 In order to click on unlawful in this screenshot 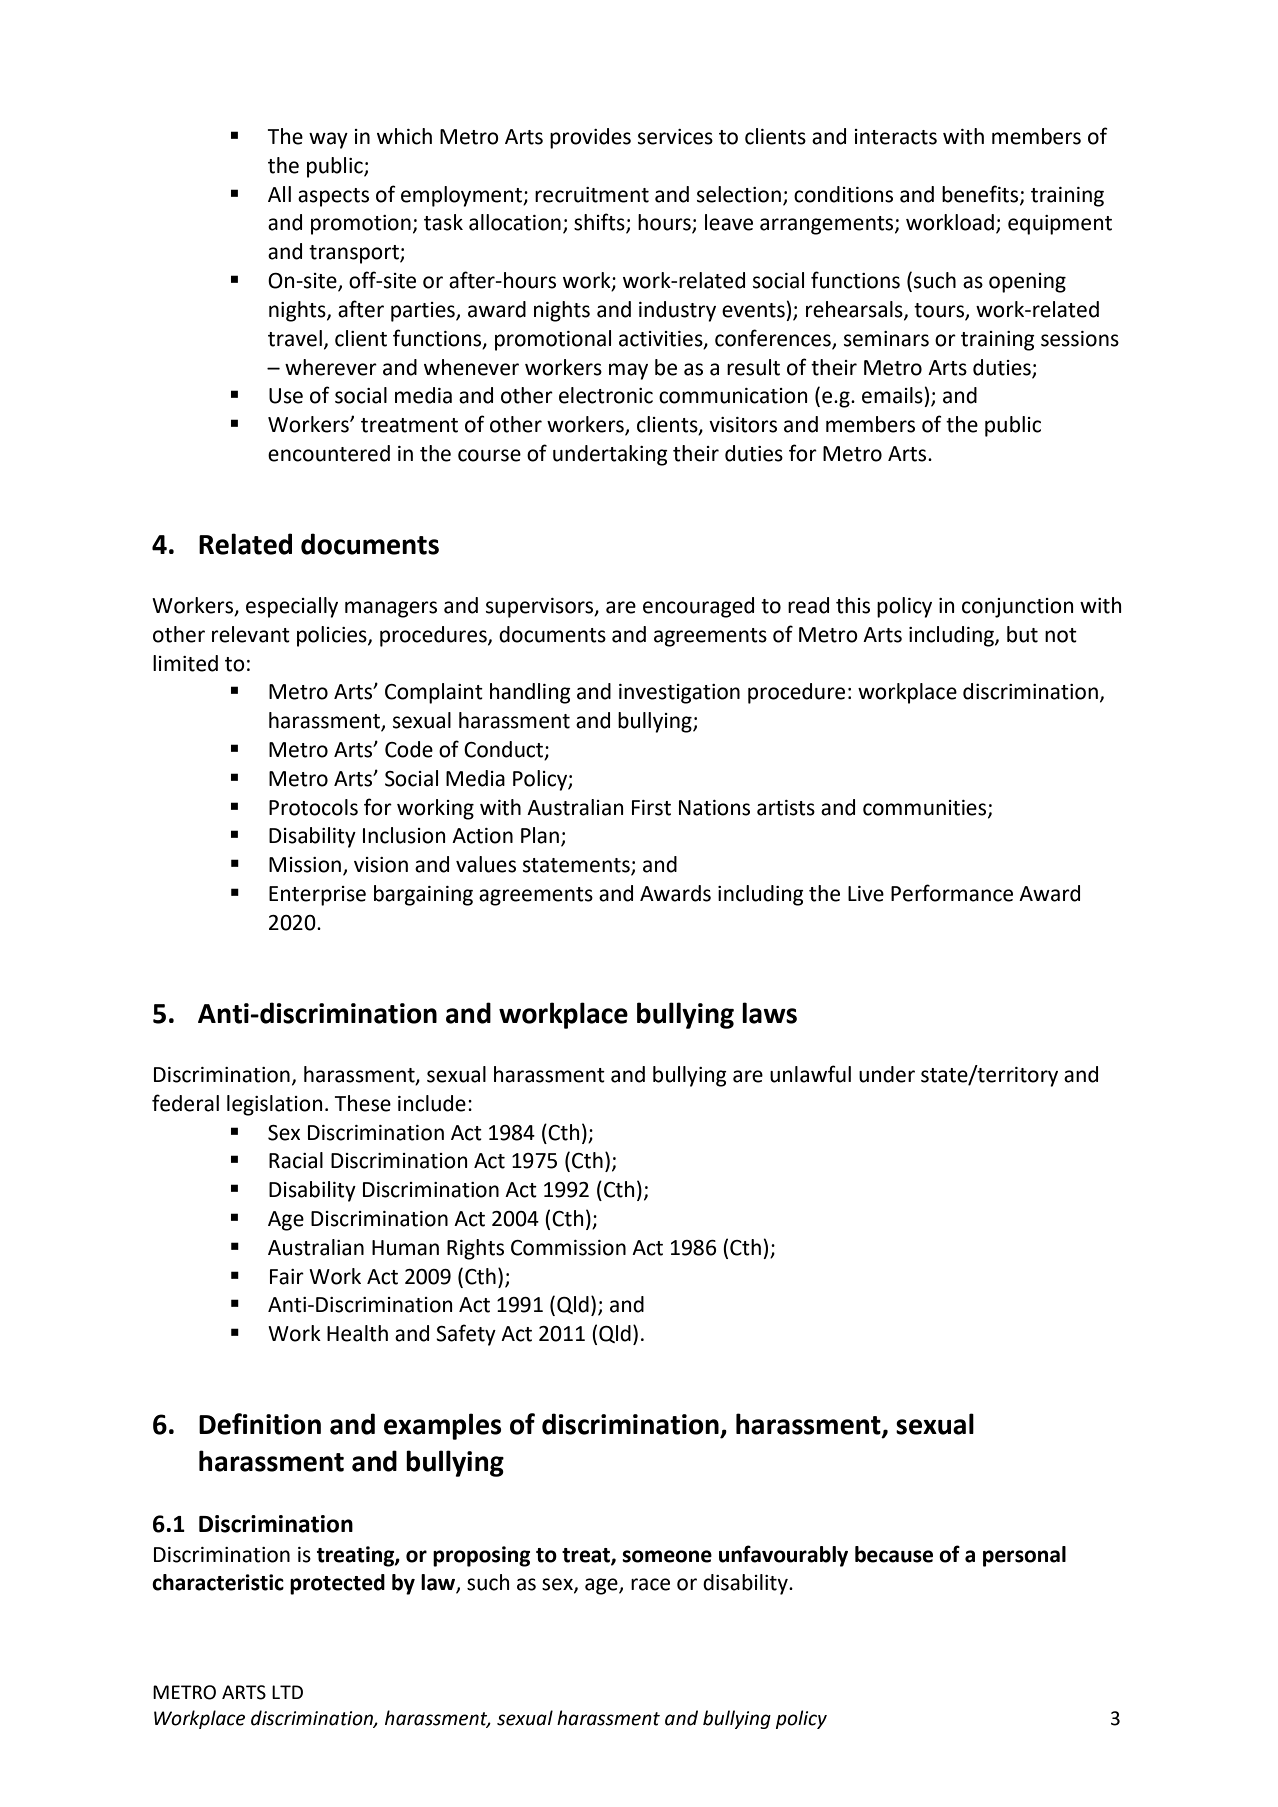, I will do `click(810, 1074)`.
